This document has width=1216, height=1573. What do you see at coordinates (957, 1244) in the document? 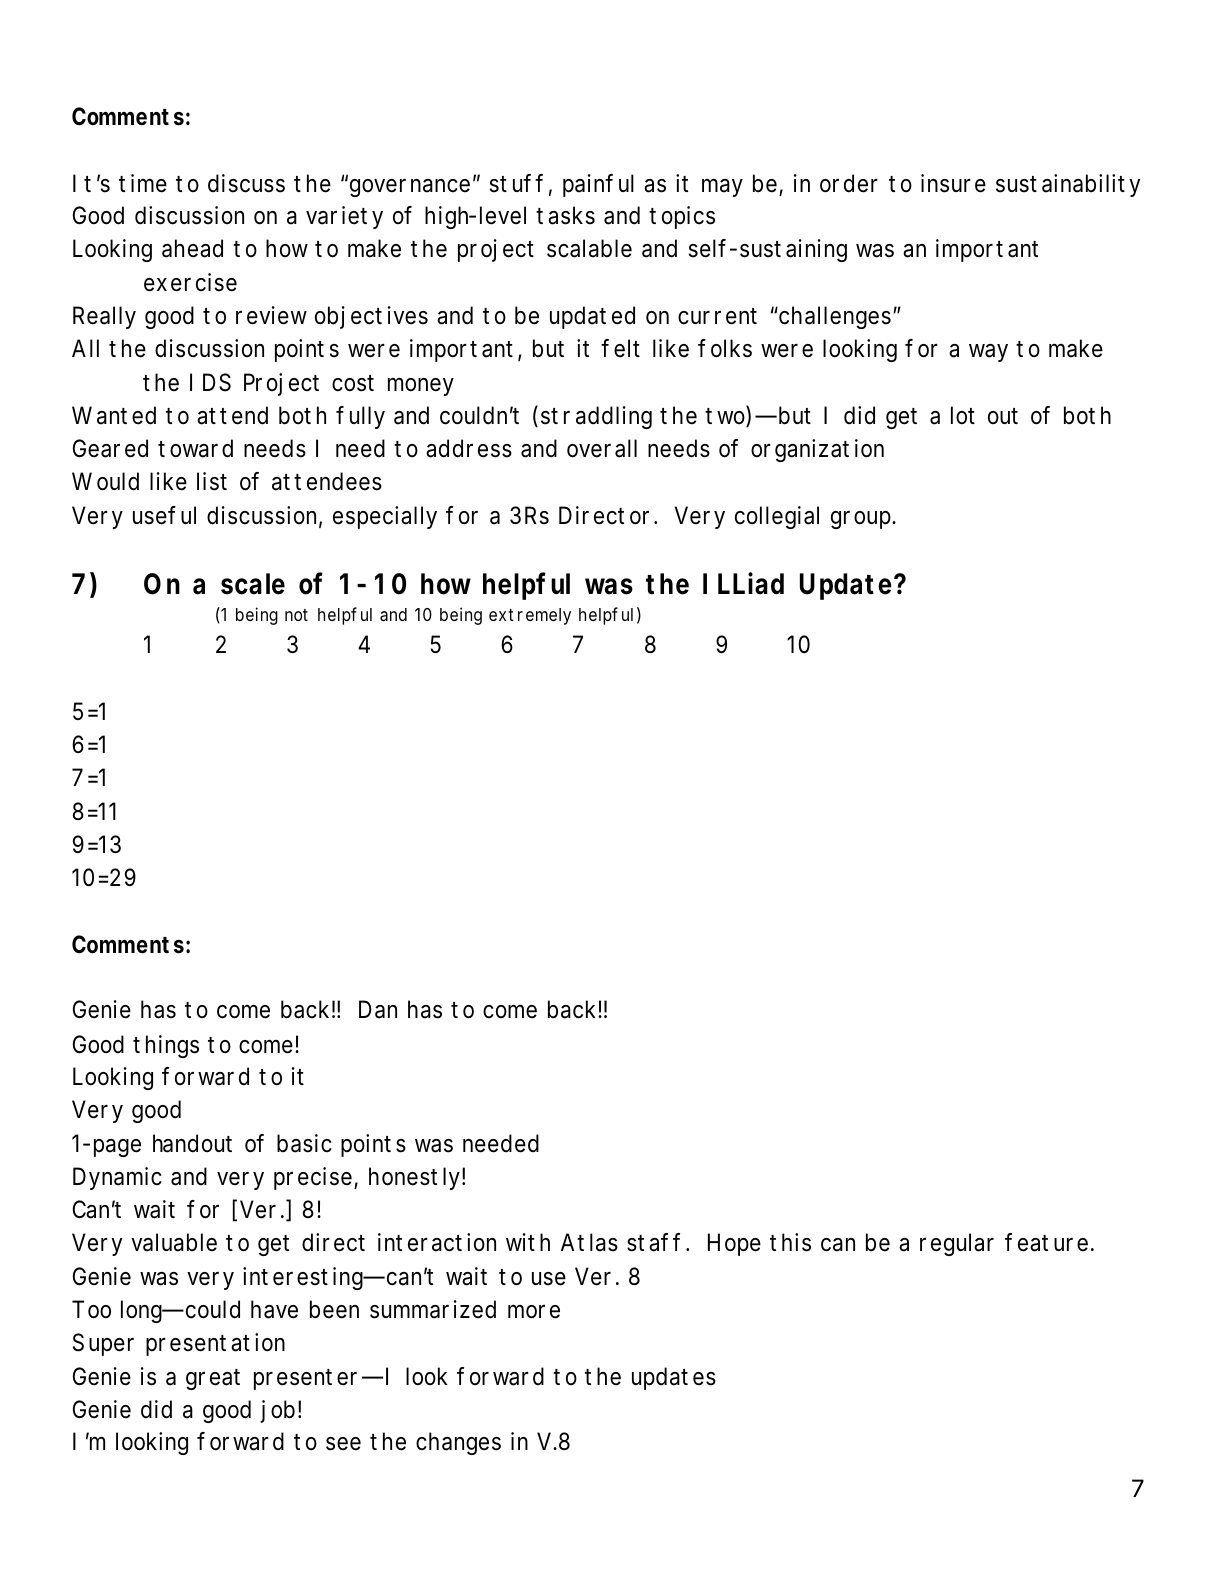
I see `regular` at bounding box center [957, 1244].
